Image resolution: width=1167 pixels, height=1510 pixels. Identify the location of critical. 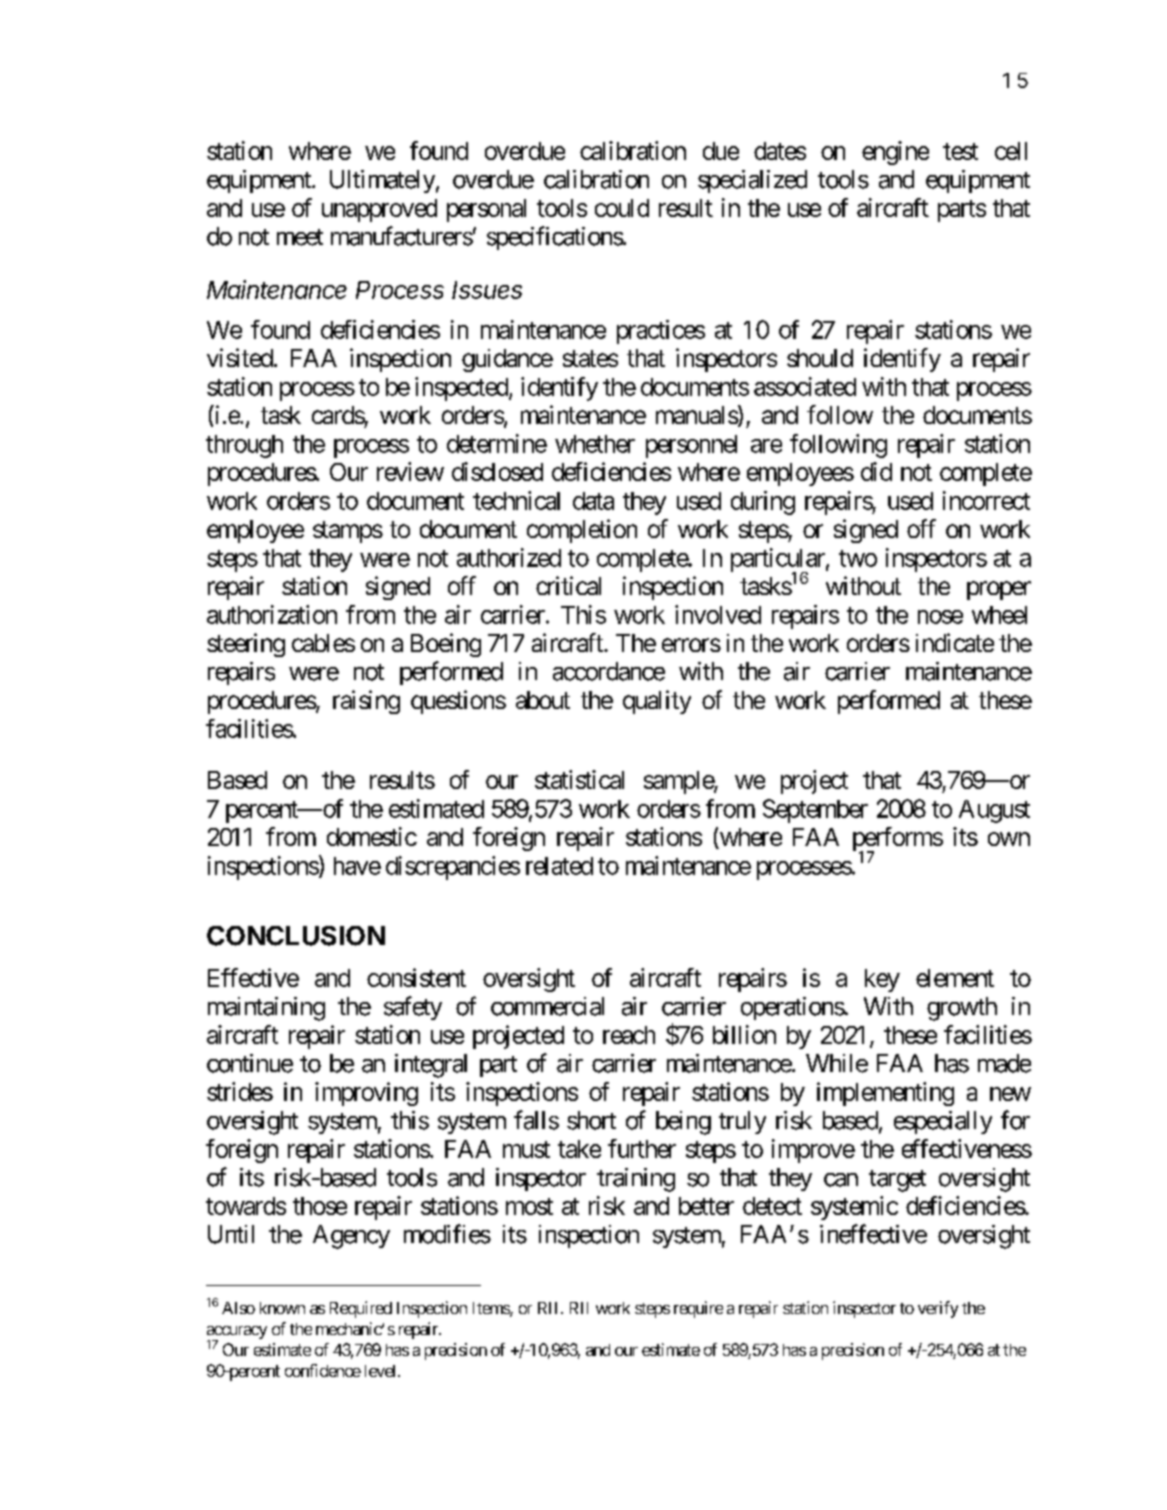
(568, 585).
